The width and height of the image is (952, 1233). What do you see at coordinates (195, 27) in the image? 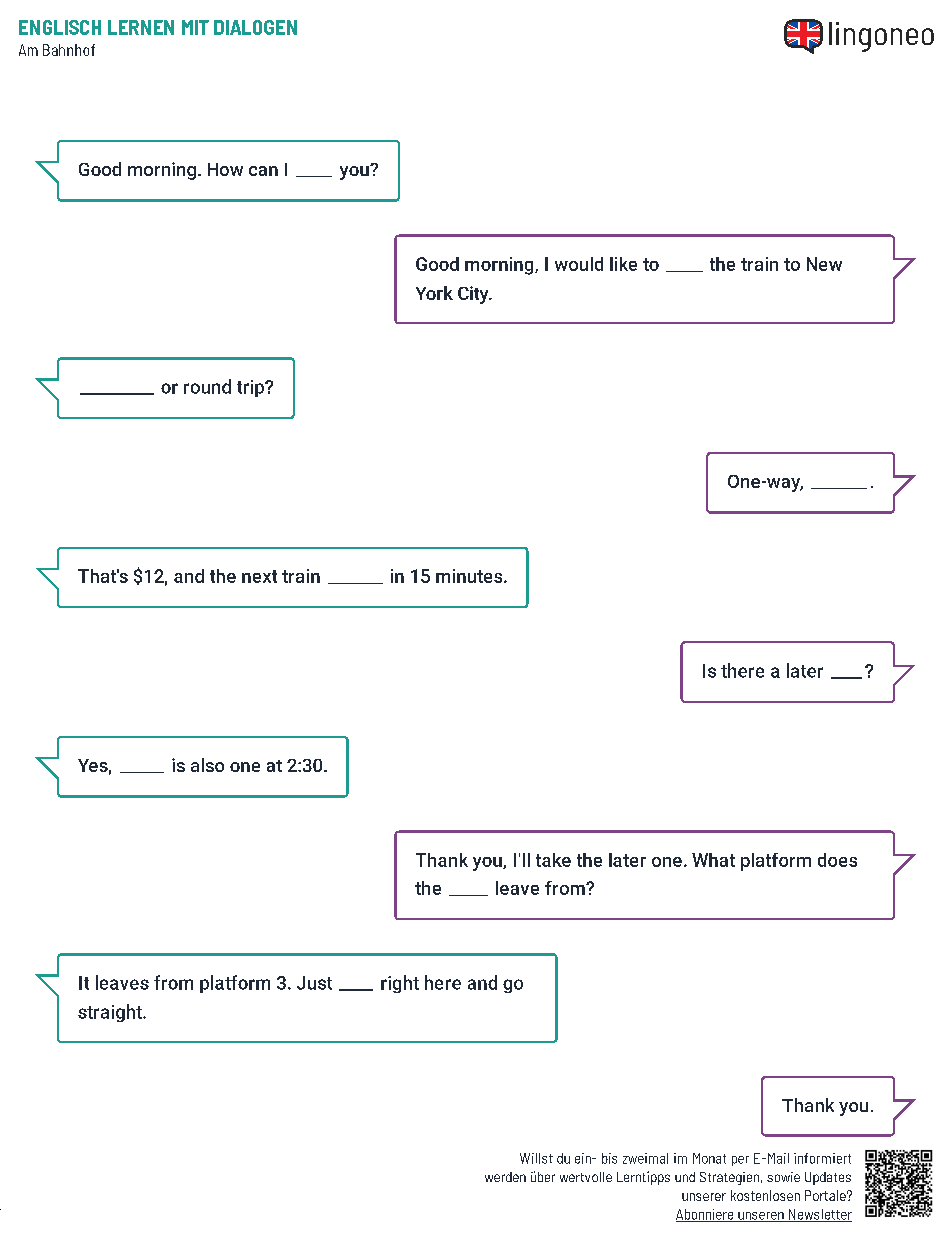
I see `MIT` at bounding box center [195, 27].
